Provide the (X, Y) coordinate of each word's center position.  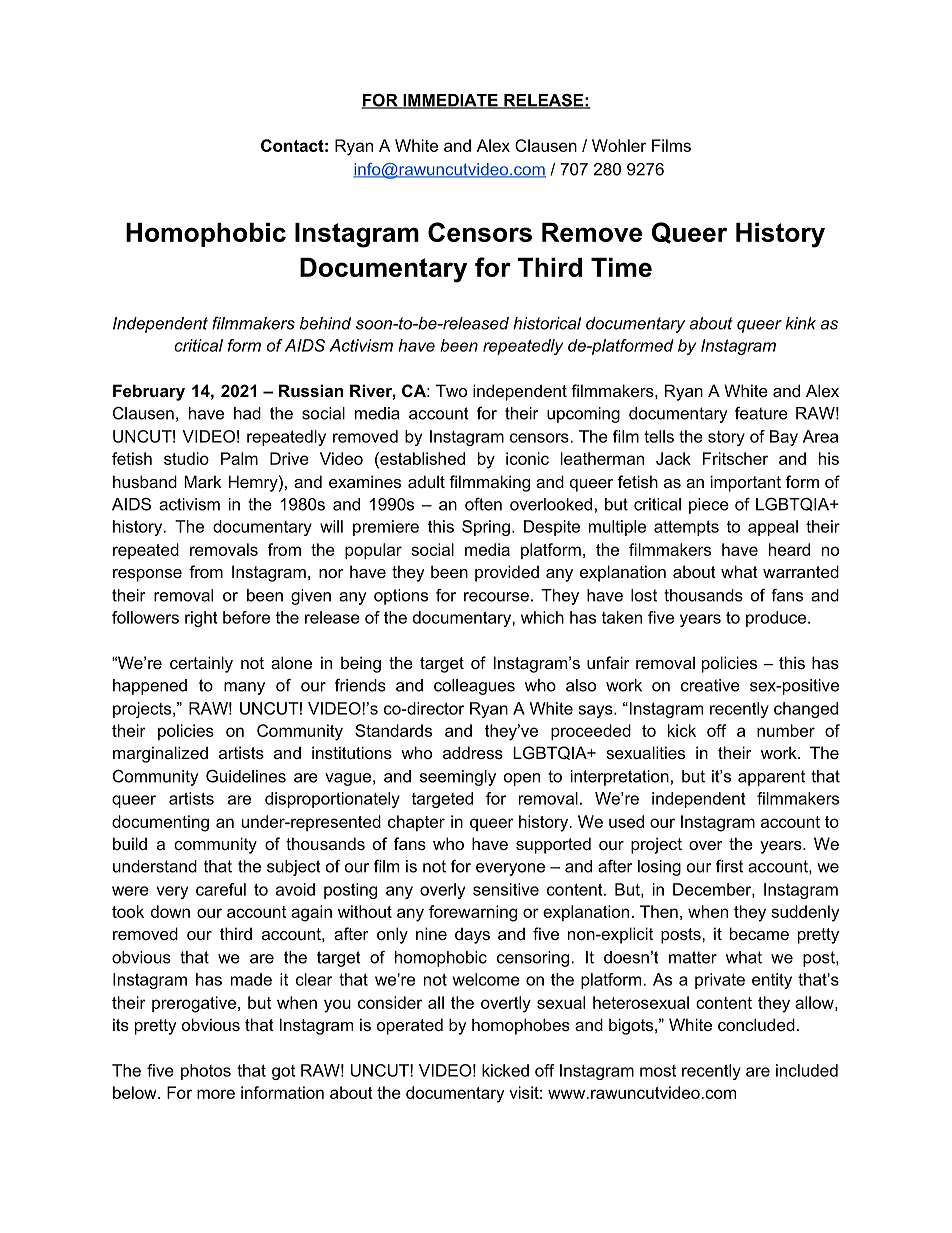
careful (221, 889)
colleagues (474, 687)
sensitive (506, 889)
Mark (202, 481)
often (483, 504)
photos (206, 1072)
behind (325, 323)
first (729, 866)
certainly (201, 664)
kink (800, 323)
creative (710, 685)
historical (547, 323)
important (746, 483)
